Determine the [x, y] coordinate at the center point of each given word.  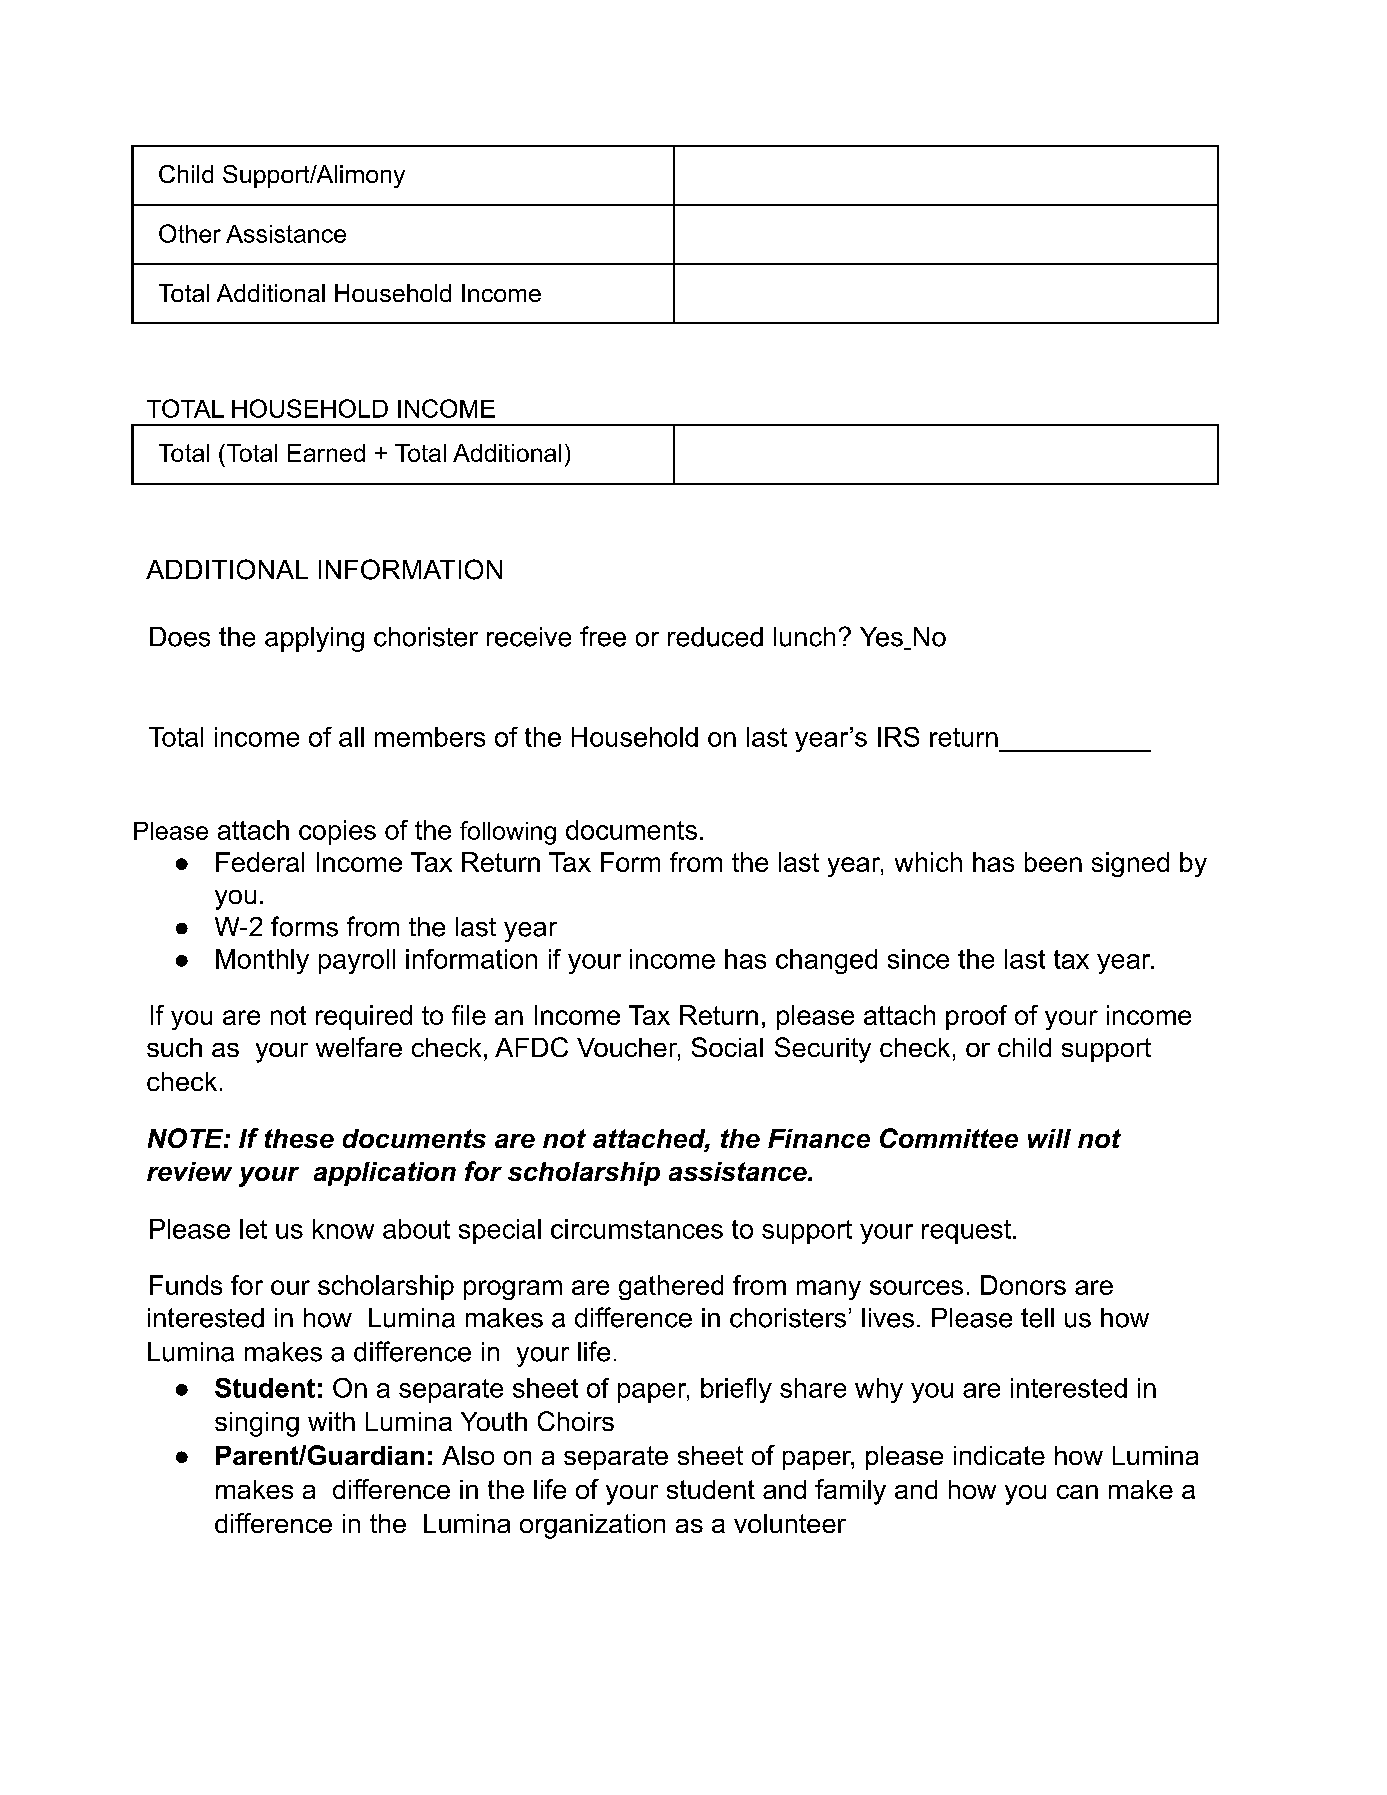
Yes [882, 638]
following [508, 833]
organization [592, 1526]
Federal [260, 862]
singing [257, 1424]
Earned [326, 453]
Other [190, 233]
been [1053, 862]
